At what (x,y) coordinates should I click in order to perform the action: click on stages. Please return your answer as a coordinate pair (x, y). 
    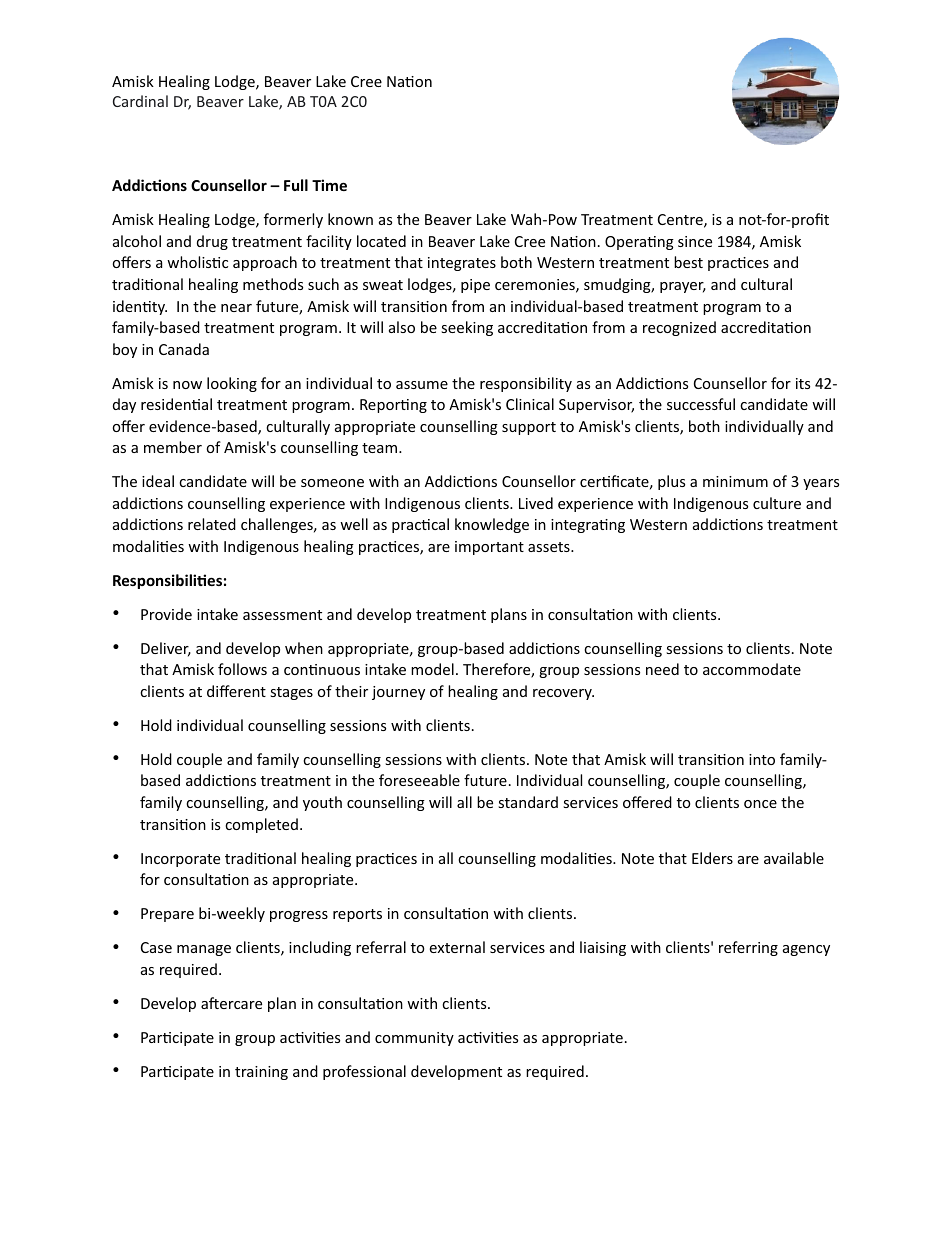
    Looking at the image, I should click on (291, 693).
